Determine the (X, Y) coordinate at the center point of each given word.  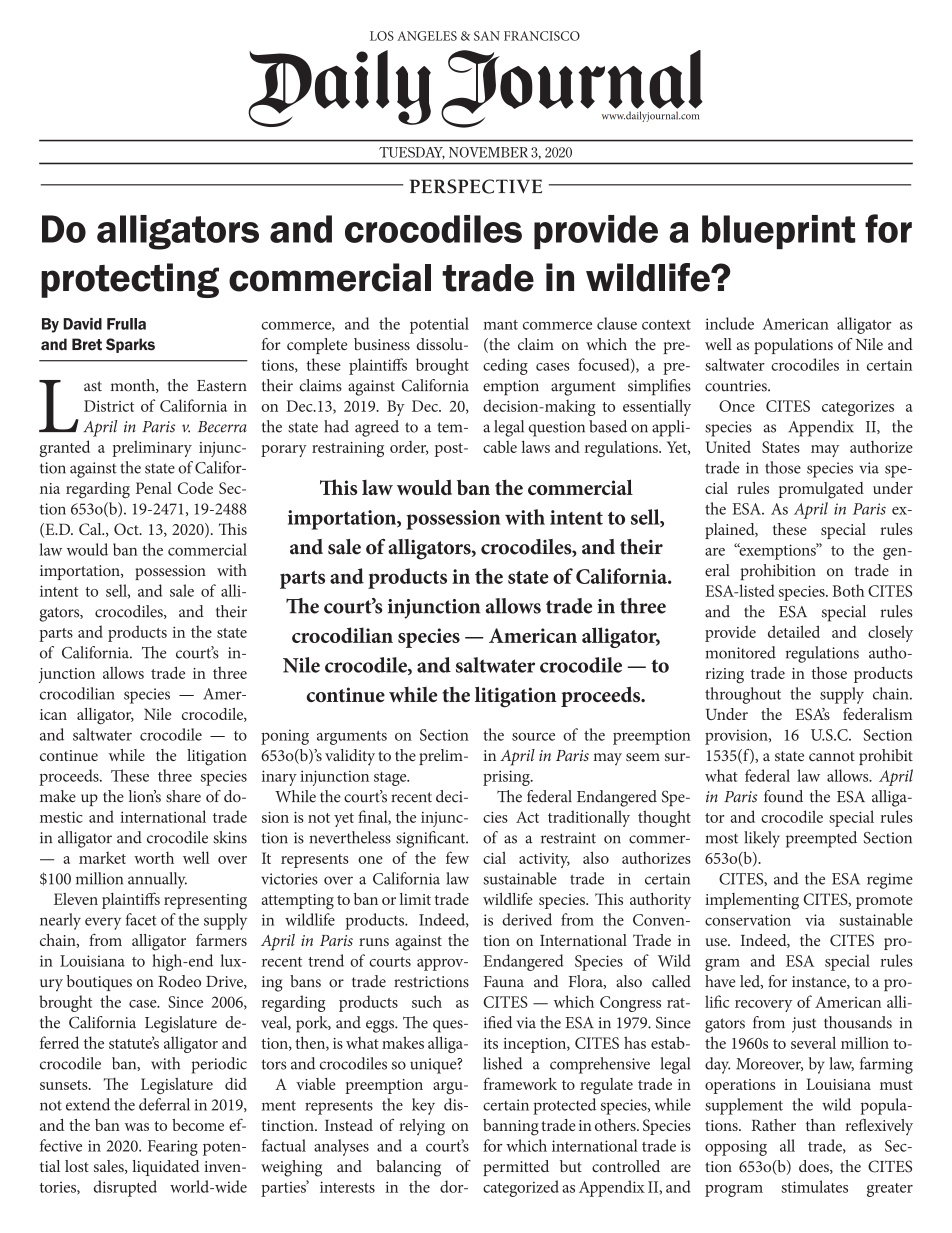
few (457, 857)
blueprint (778, 232)
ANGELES (427, 36)
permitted (516, 1168)
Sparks (130, 345)
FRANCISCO (542, 36)
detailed (794, 631)
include (729, 323)
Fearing (173, 1148)
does (815, 1167)
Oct (127, 529)
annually (157, 880)
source (533, 737)
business (382, 344)
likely (762, 839)
